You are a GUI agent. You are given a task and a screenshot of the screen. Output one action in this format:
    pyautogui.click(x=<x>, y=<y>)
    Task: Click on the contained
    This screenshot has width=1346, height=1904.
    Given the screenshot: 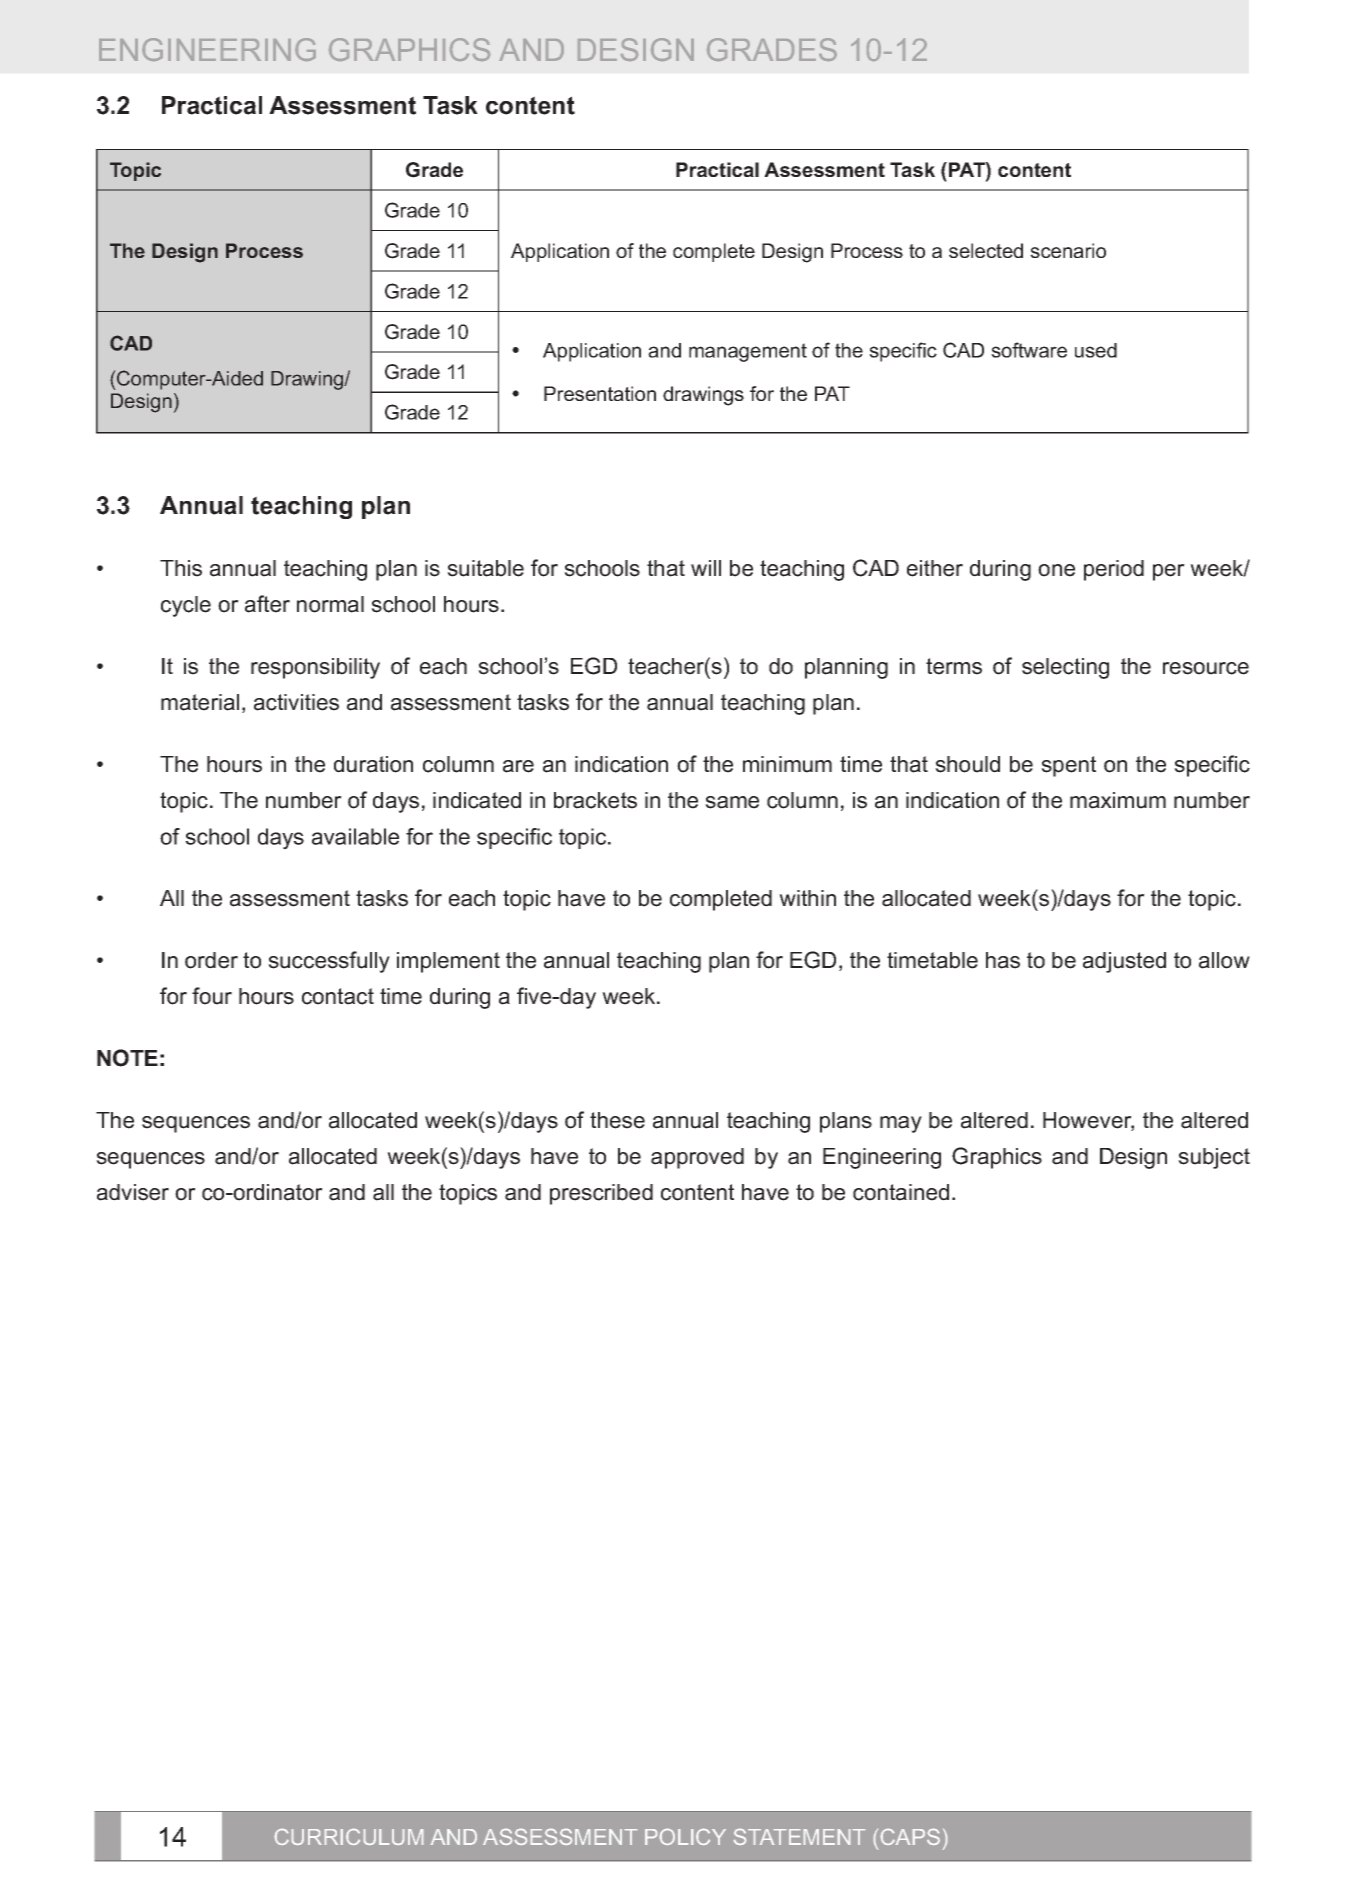 What is the action you would take?
    pyautogui.click(x=901, y=1192)
